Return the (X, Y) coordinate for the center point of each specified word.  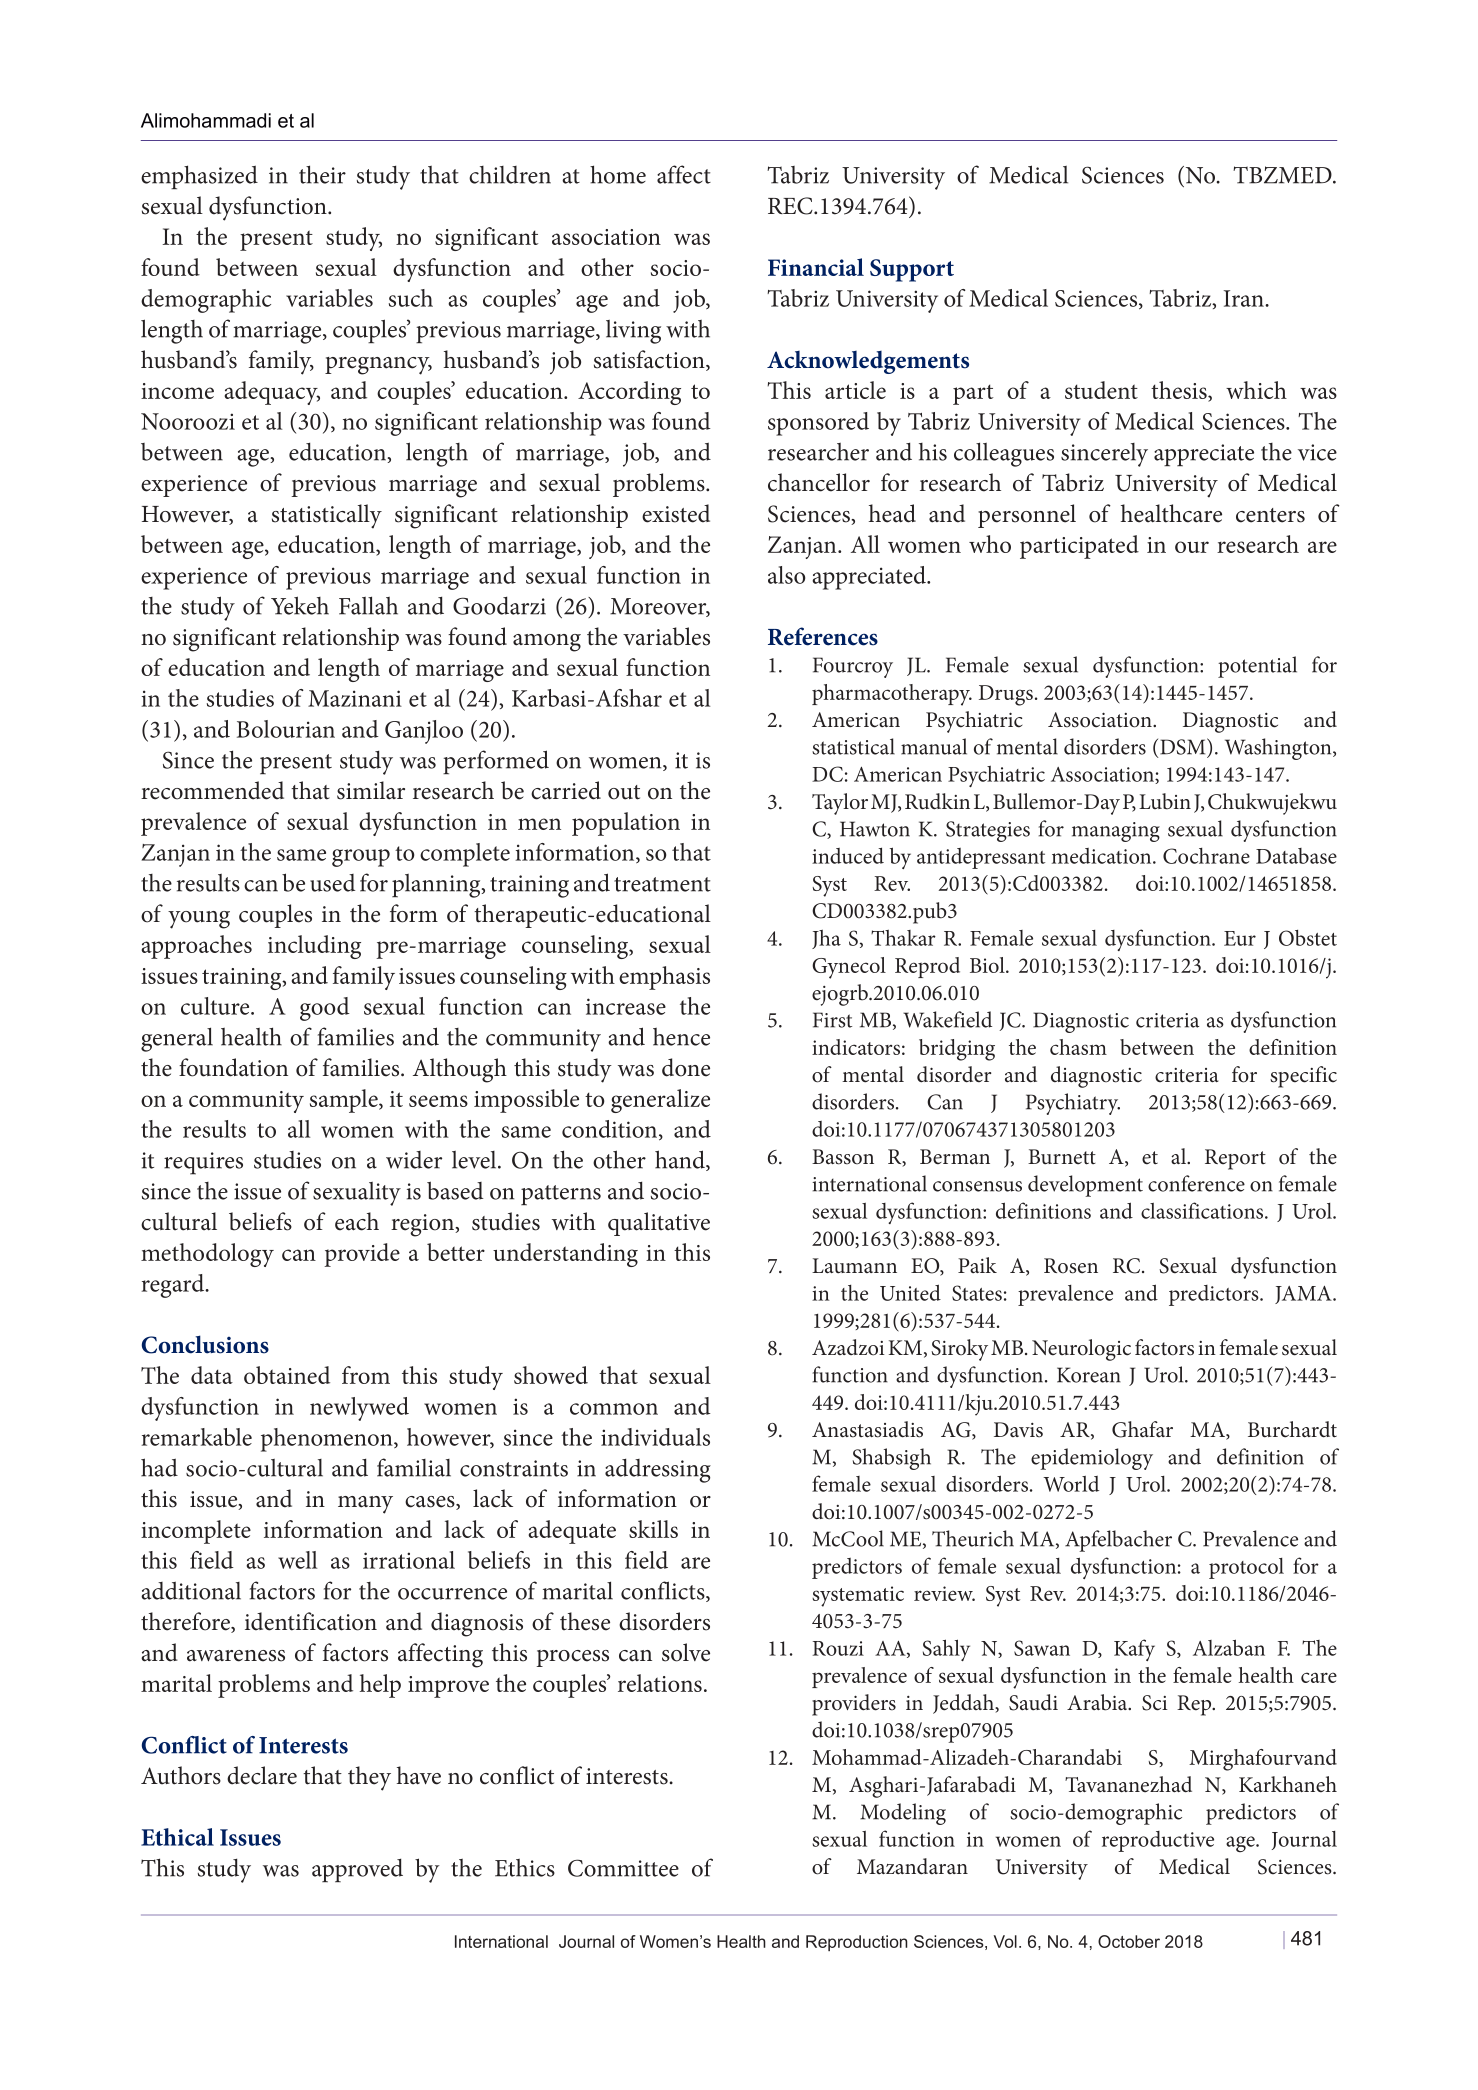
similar (371, 790)
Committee (623, 1868)
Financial (816, 267)
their (322, 174)
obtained (287, 1375)
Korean (1089, 1375)
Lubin (1165, 801)
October (1129, 1941)
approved (357, 1870)
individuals (655, 1437)
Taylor (840, 804)
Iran (1245, 298)
